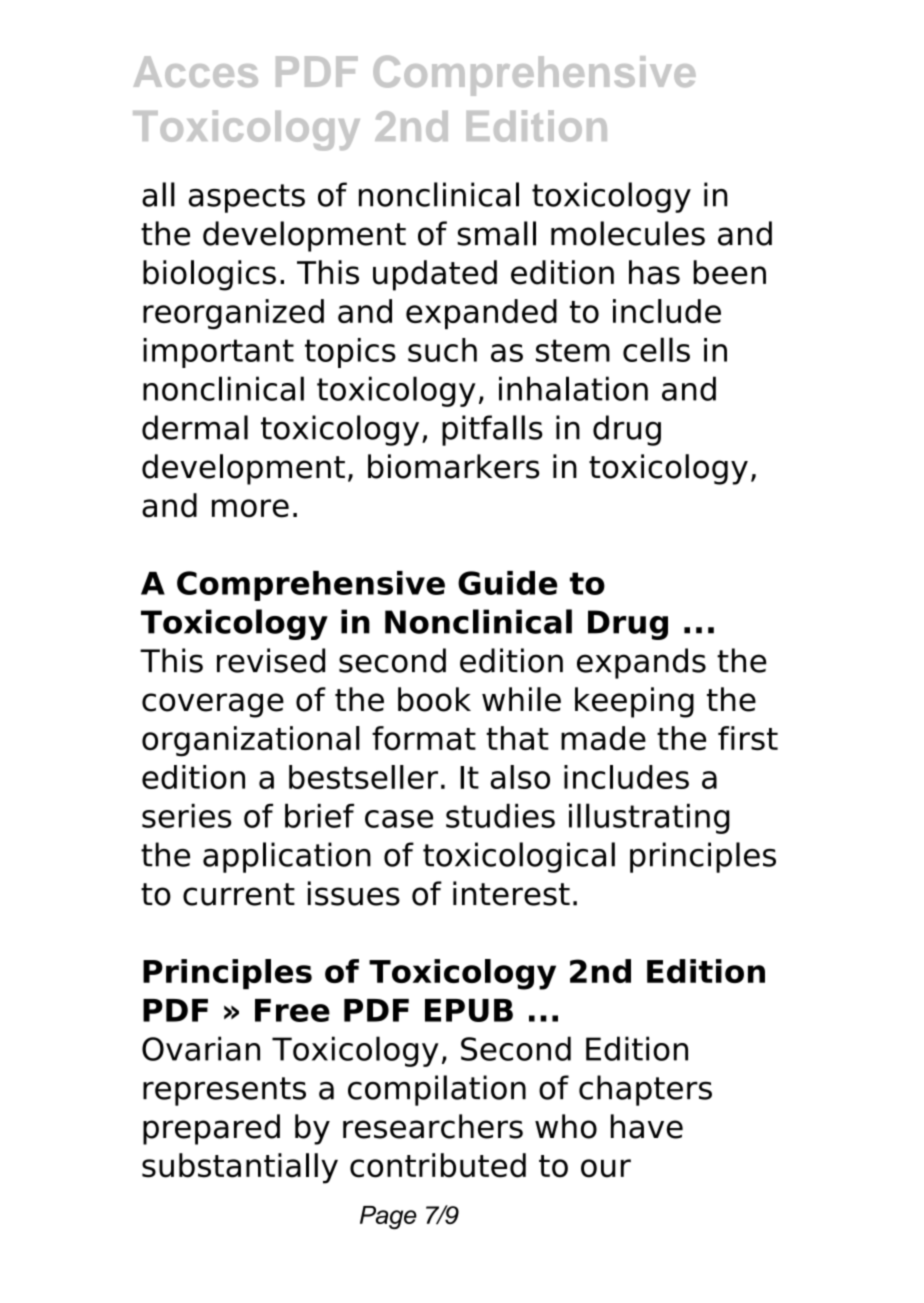 This image has width=924, height=1303. I want to click on Acces, so click(195, 71).
